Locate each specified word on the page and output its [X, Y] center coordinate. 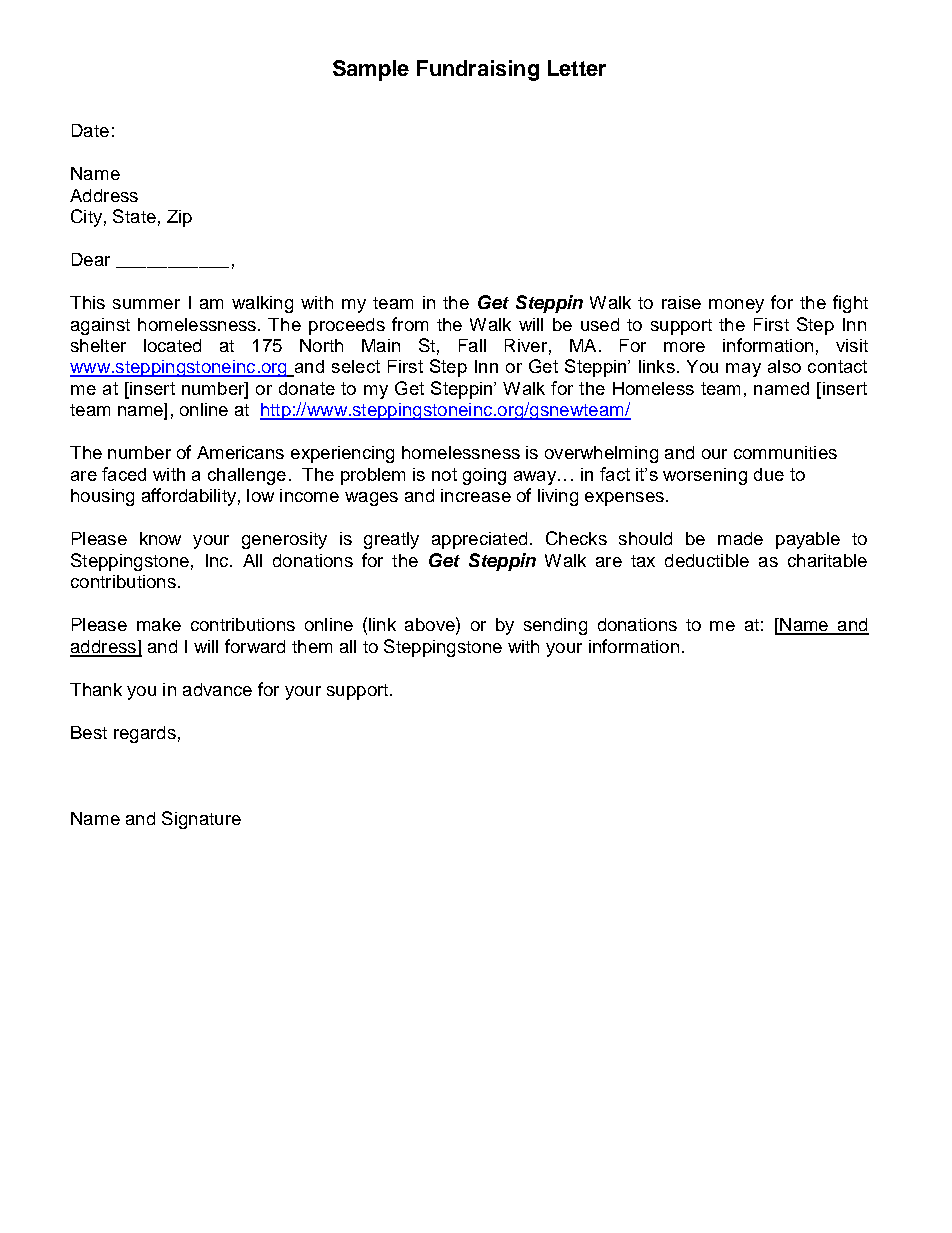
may [743, 370]
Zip [179, 218]
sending [555, 626]
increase [476, 495]
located [172, 345]
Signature [201, 820]
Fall [472, 345]
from [410, 324]
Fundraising [478, 70]
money [736, 306]
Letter [577, 68]
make [159, 624]
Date [90, 130]
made [740, 538]
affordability [189, 497]
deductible [707, 560]
